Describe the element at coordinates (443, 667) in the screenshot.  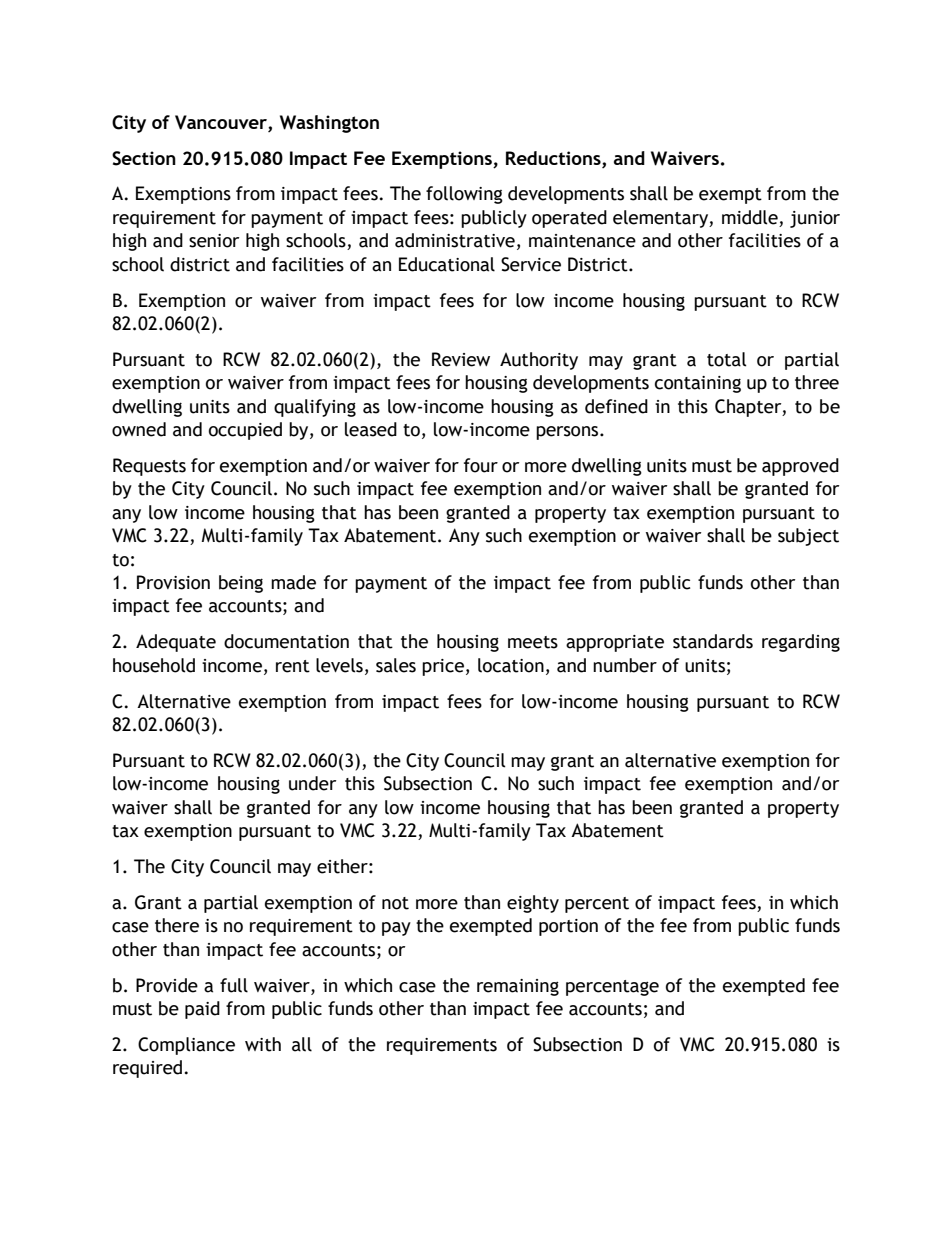
I see `price` at that location.
